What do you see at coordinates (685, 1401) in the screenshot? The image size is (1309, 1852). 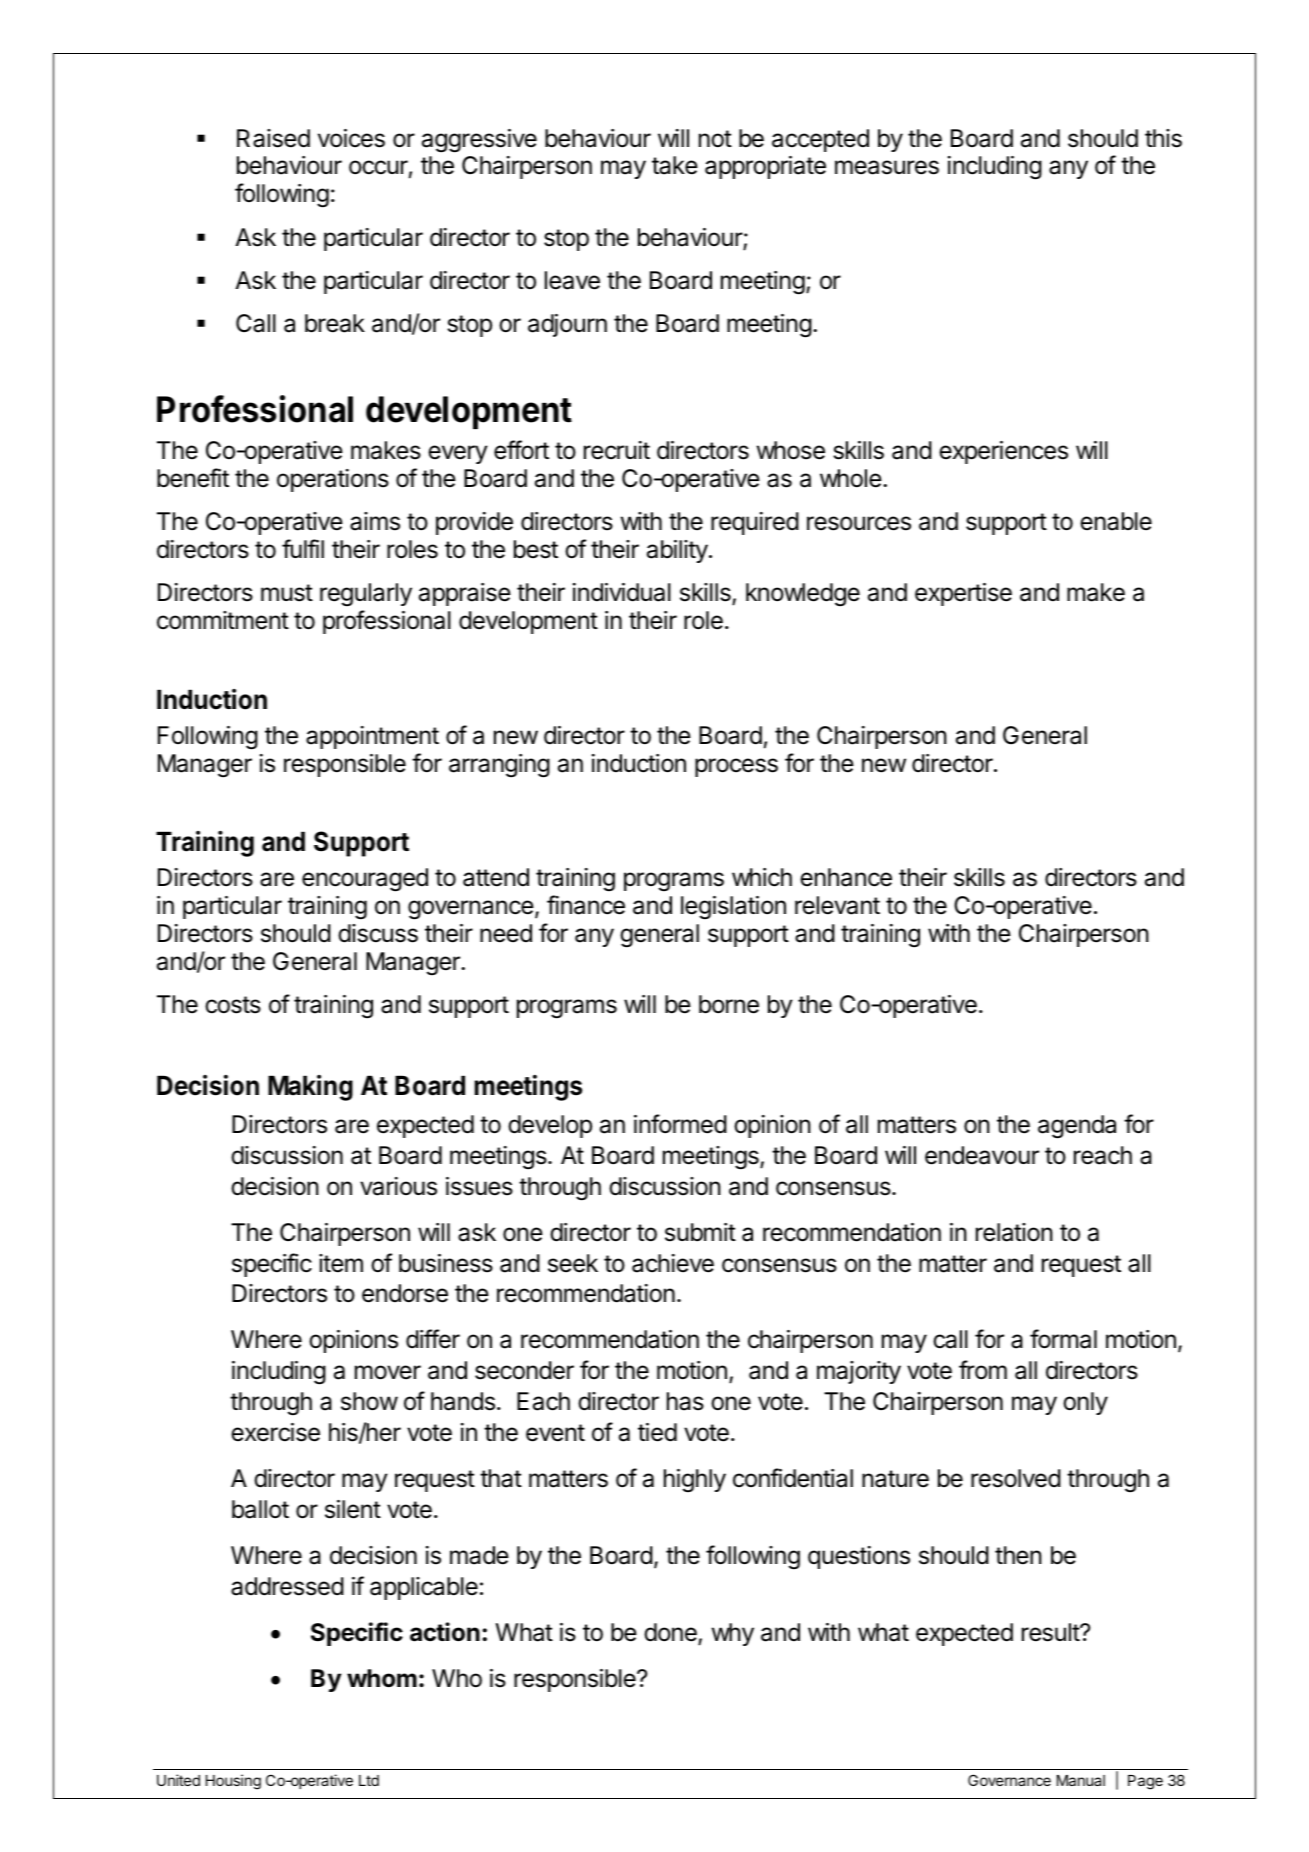 I see `has` at bounding box center [685, 1401].
